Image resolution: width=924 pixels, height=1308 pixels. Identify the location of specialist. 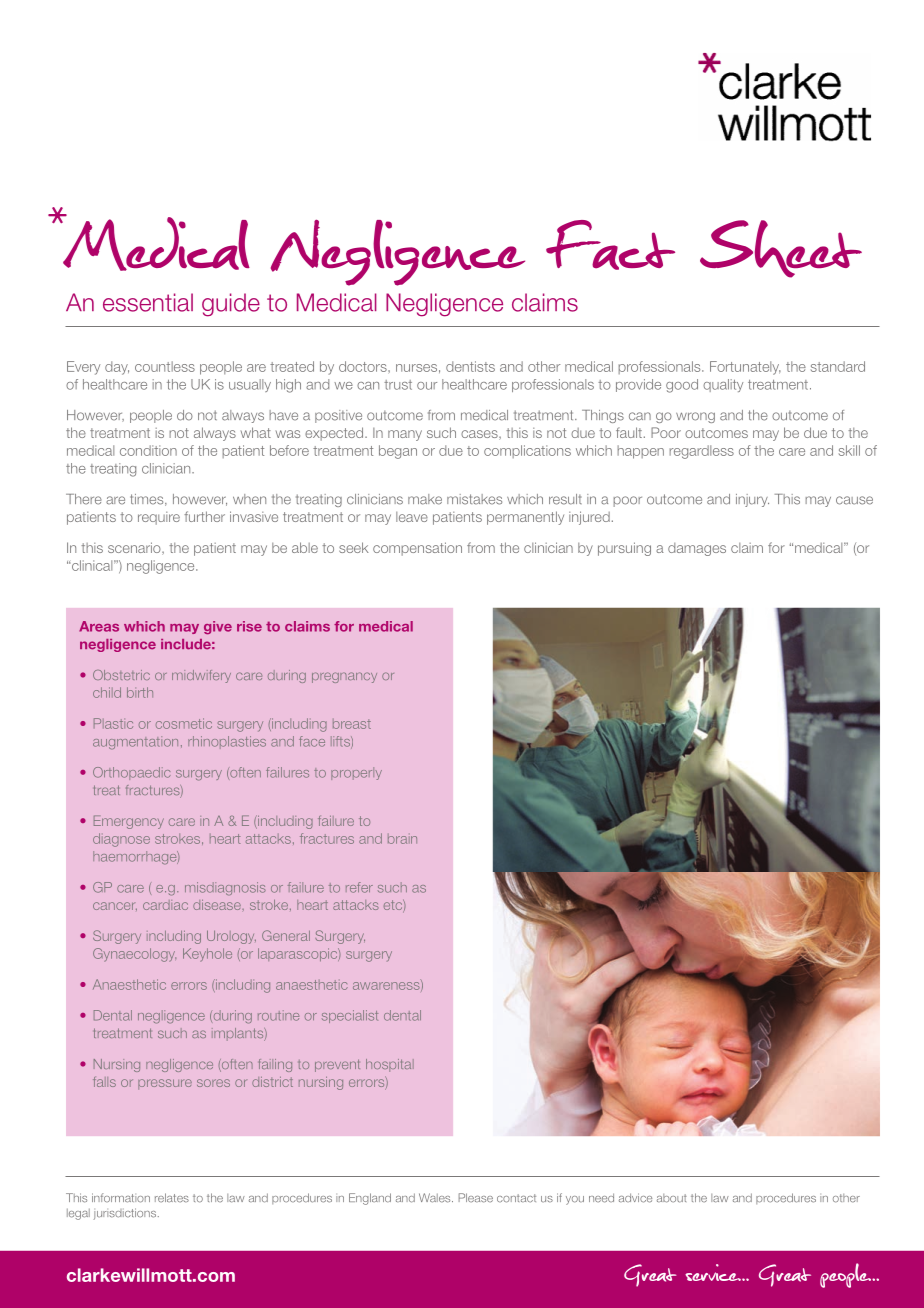
(350, 1016).
